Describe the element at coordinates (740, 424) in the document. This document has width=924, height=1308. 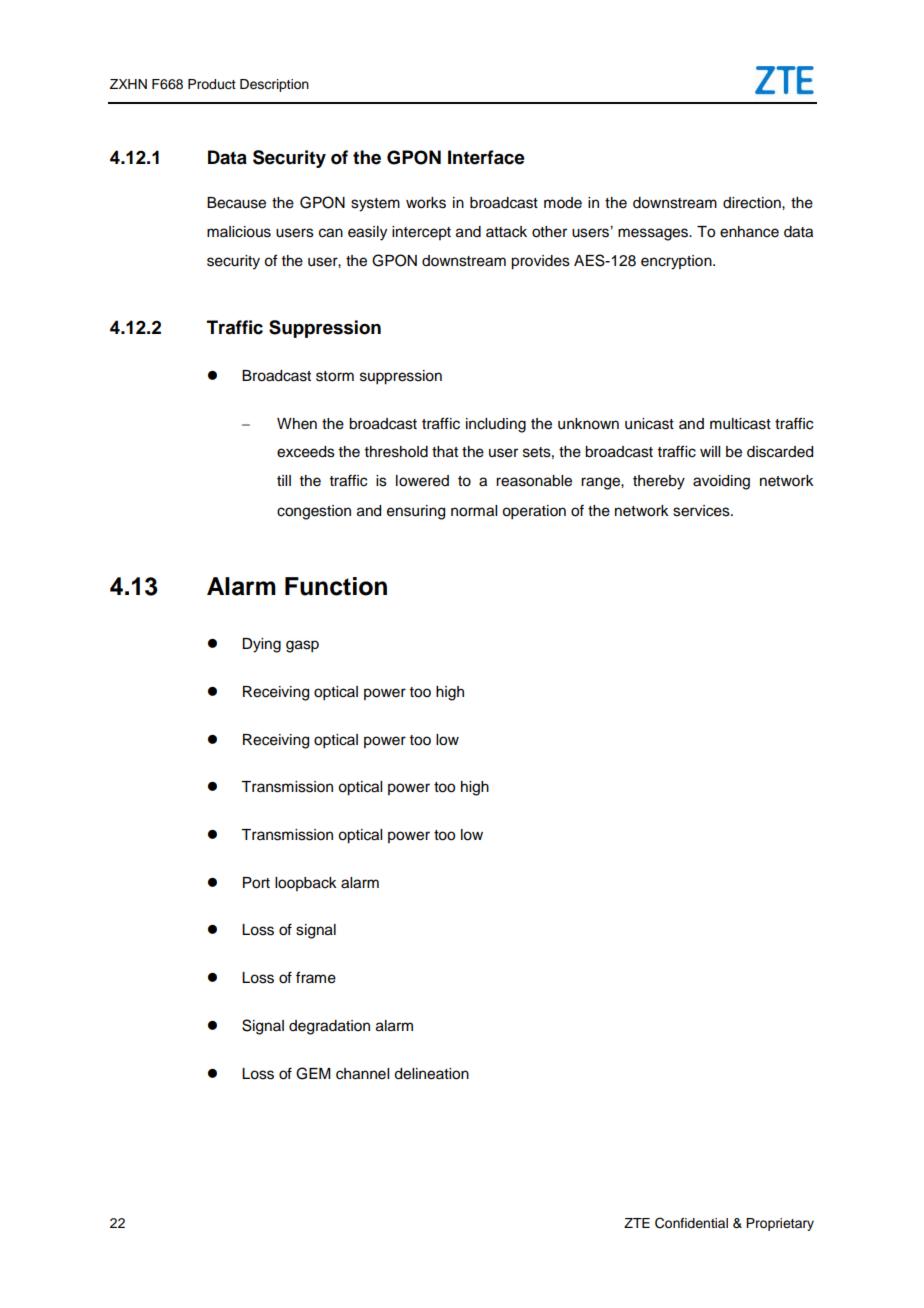
I see `multicast` at that location.
